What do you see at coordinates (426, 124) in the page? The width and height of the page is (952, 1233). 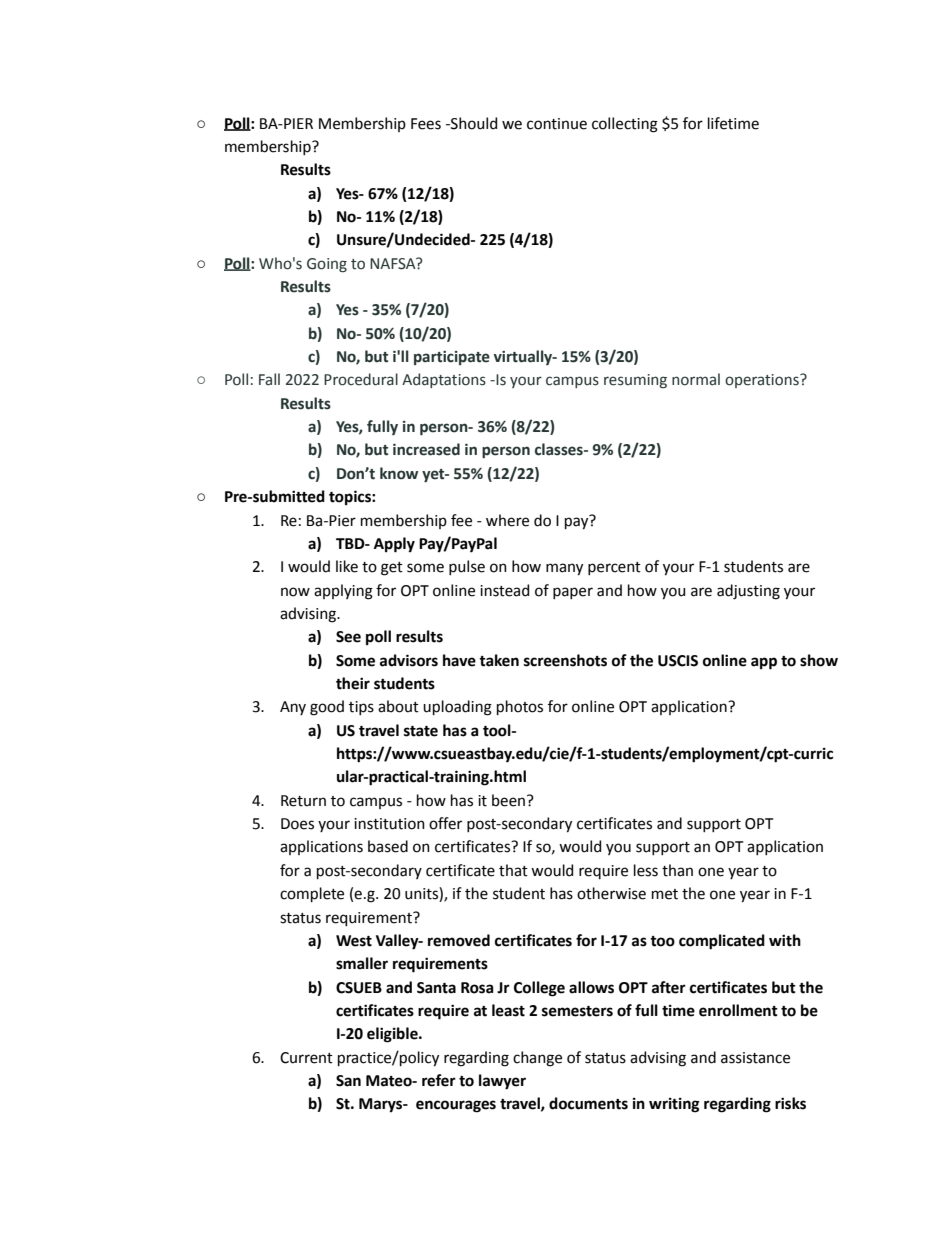 I see `Fees` at bounding box center [426, 124].
